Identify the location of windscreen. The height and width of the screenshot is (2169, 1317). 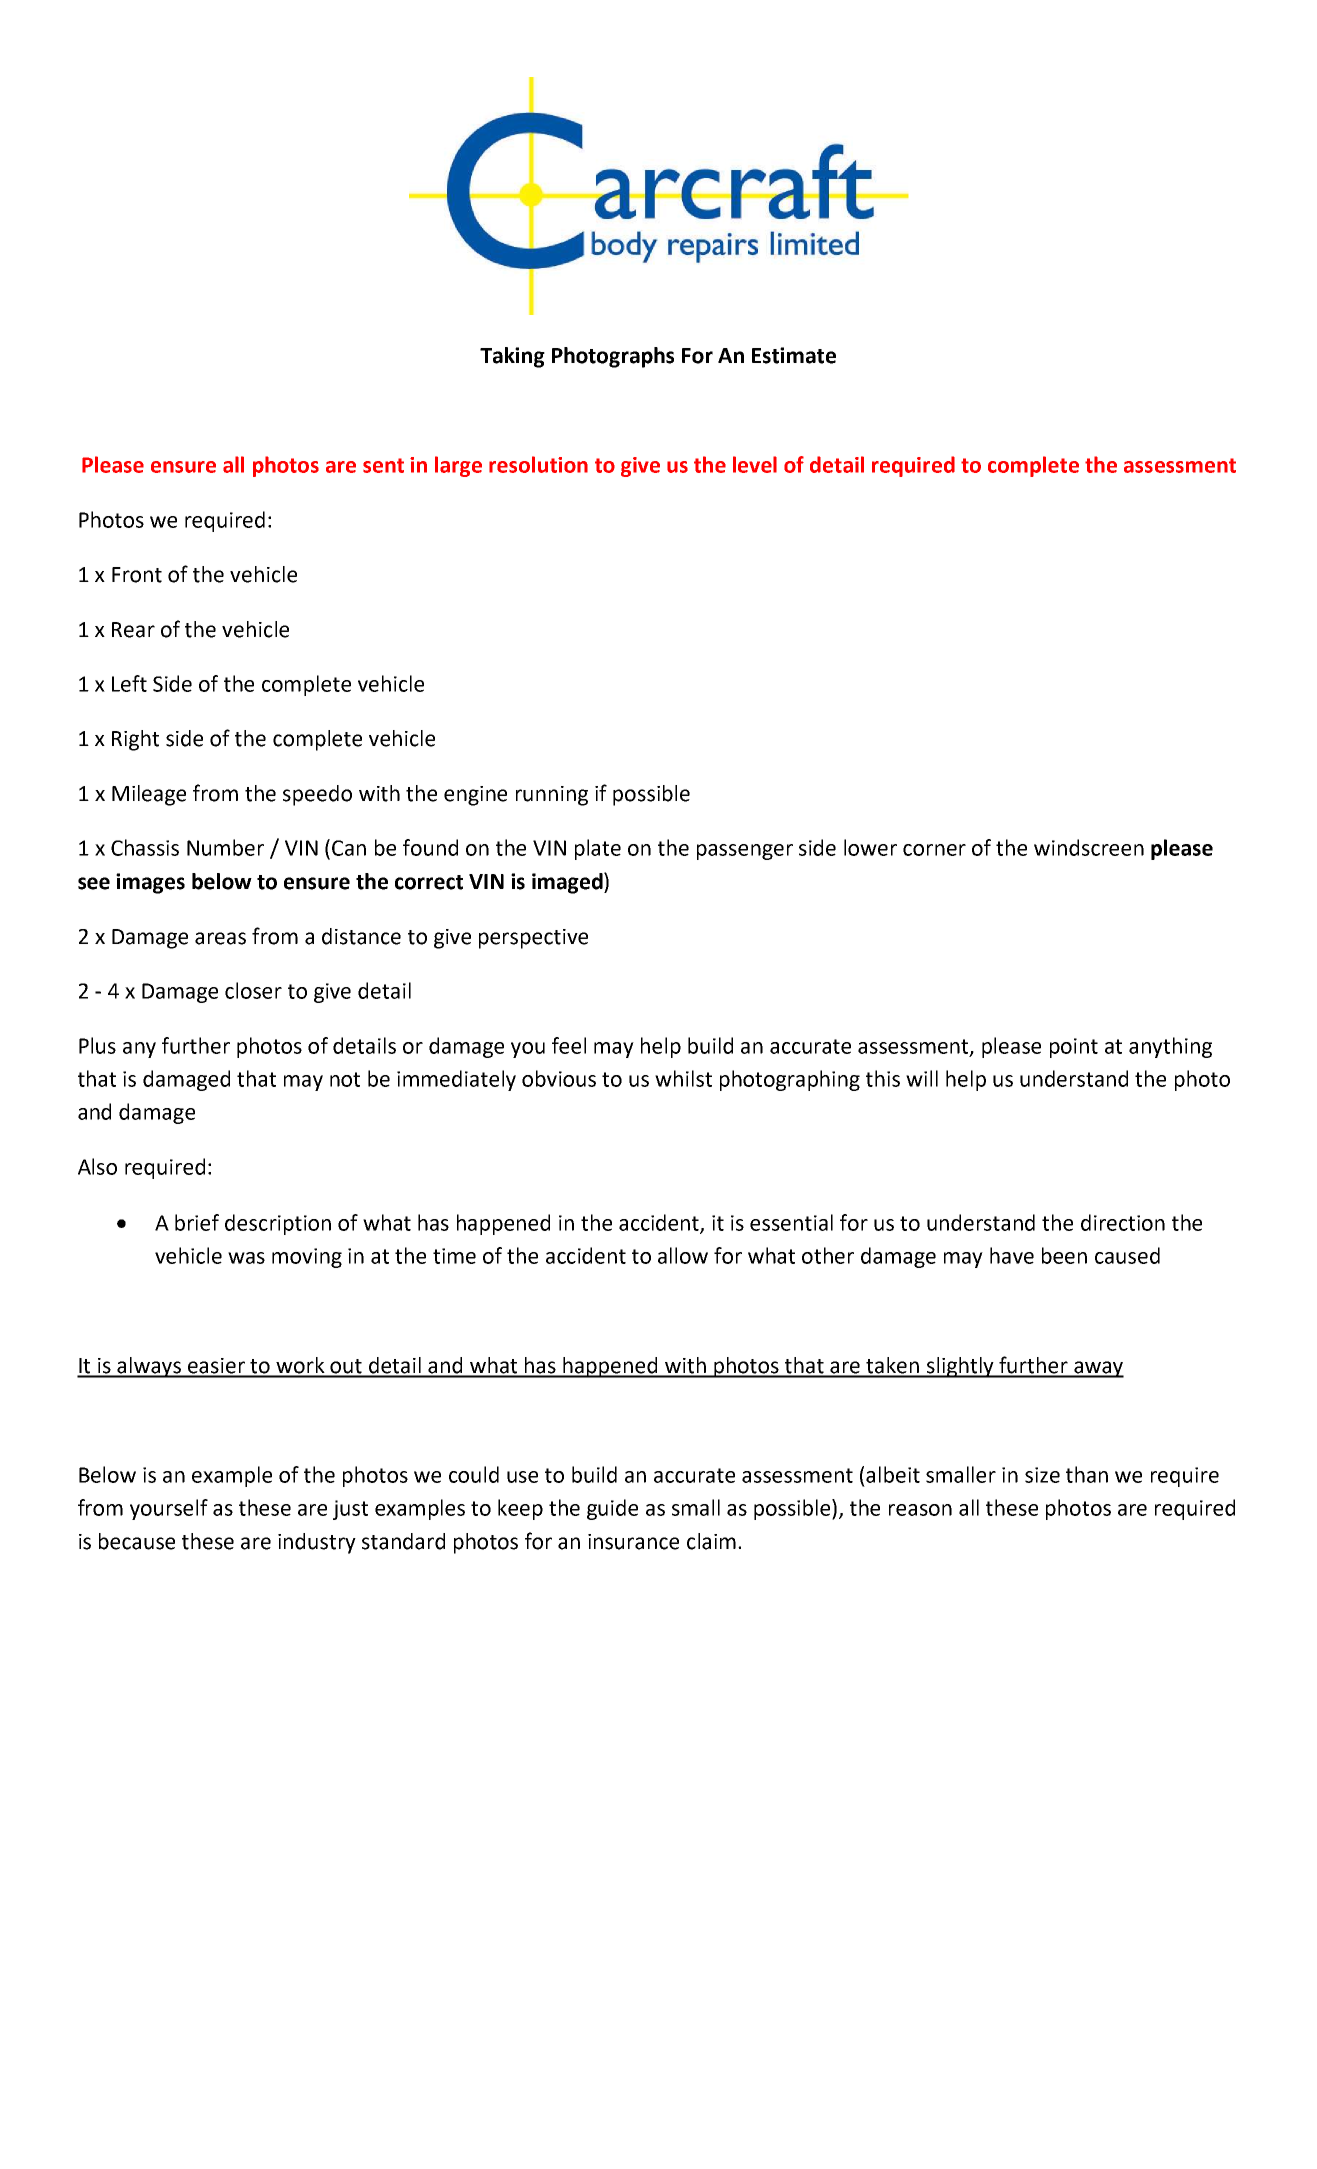
(1089, 847).
